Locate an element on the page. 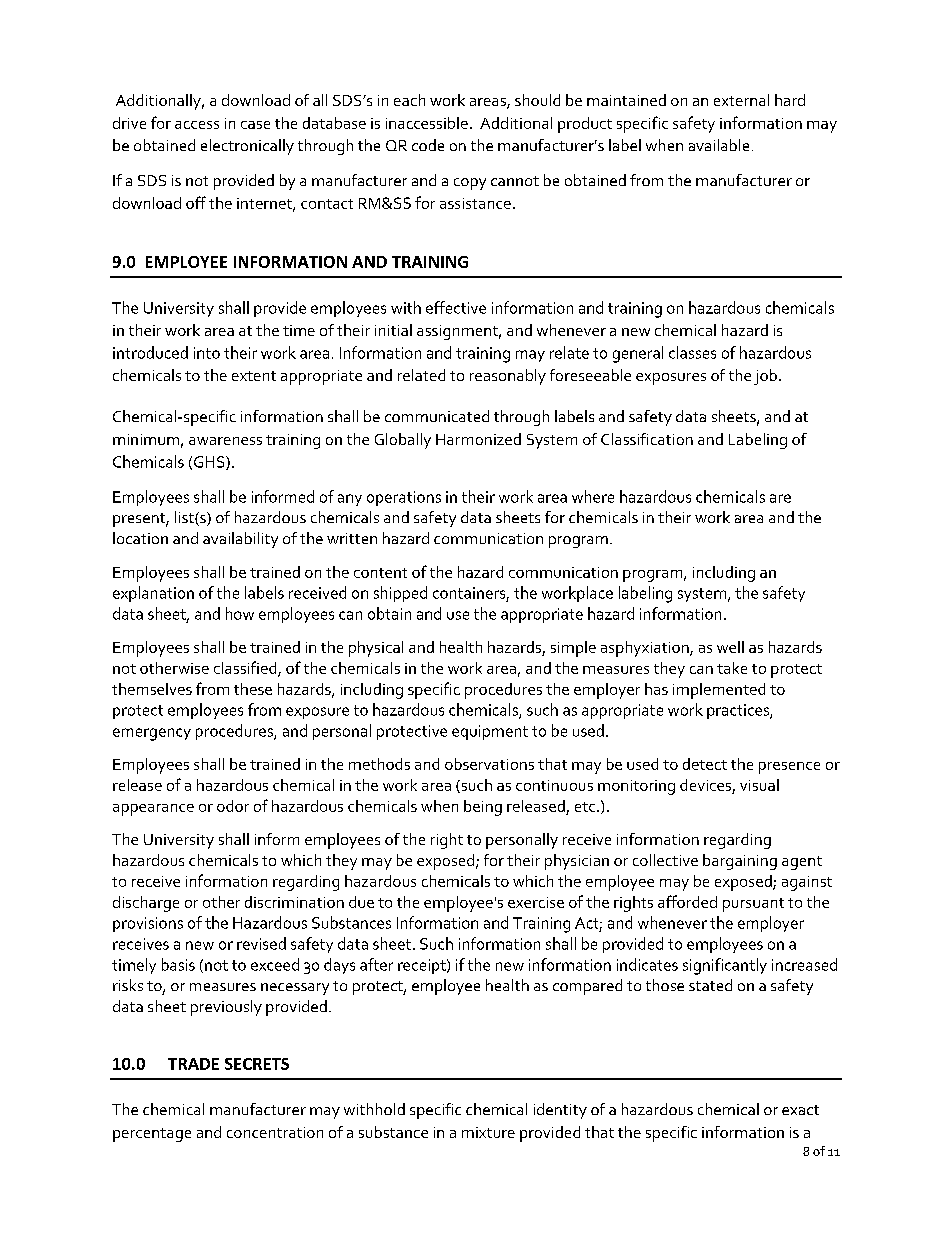  available is located at coordinates (719, 145).
